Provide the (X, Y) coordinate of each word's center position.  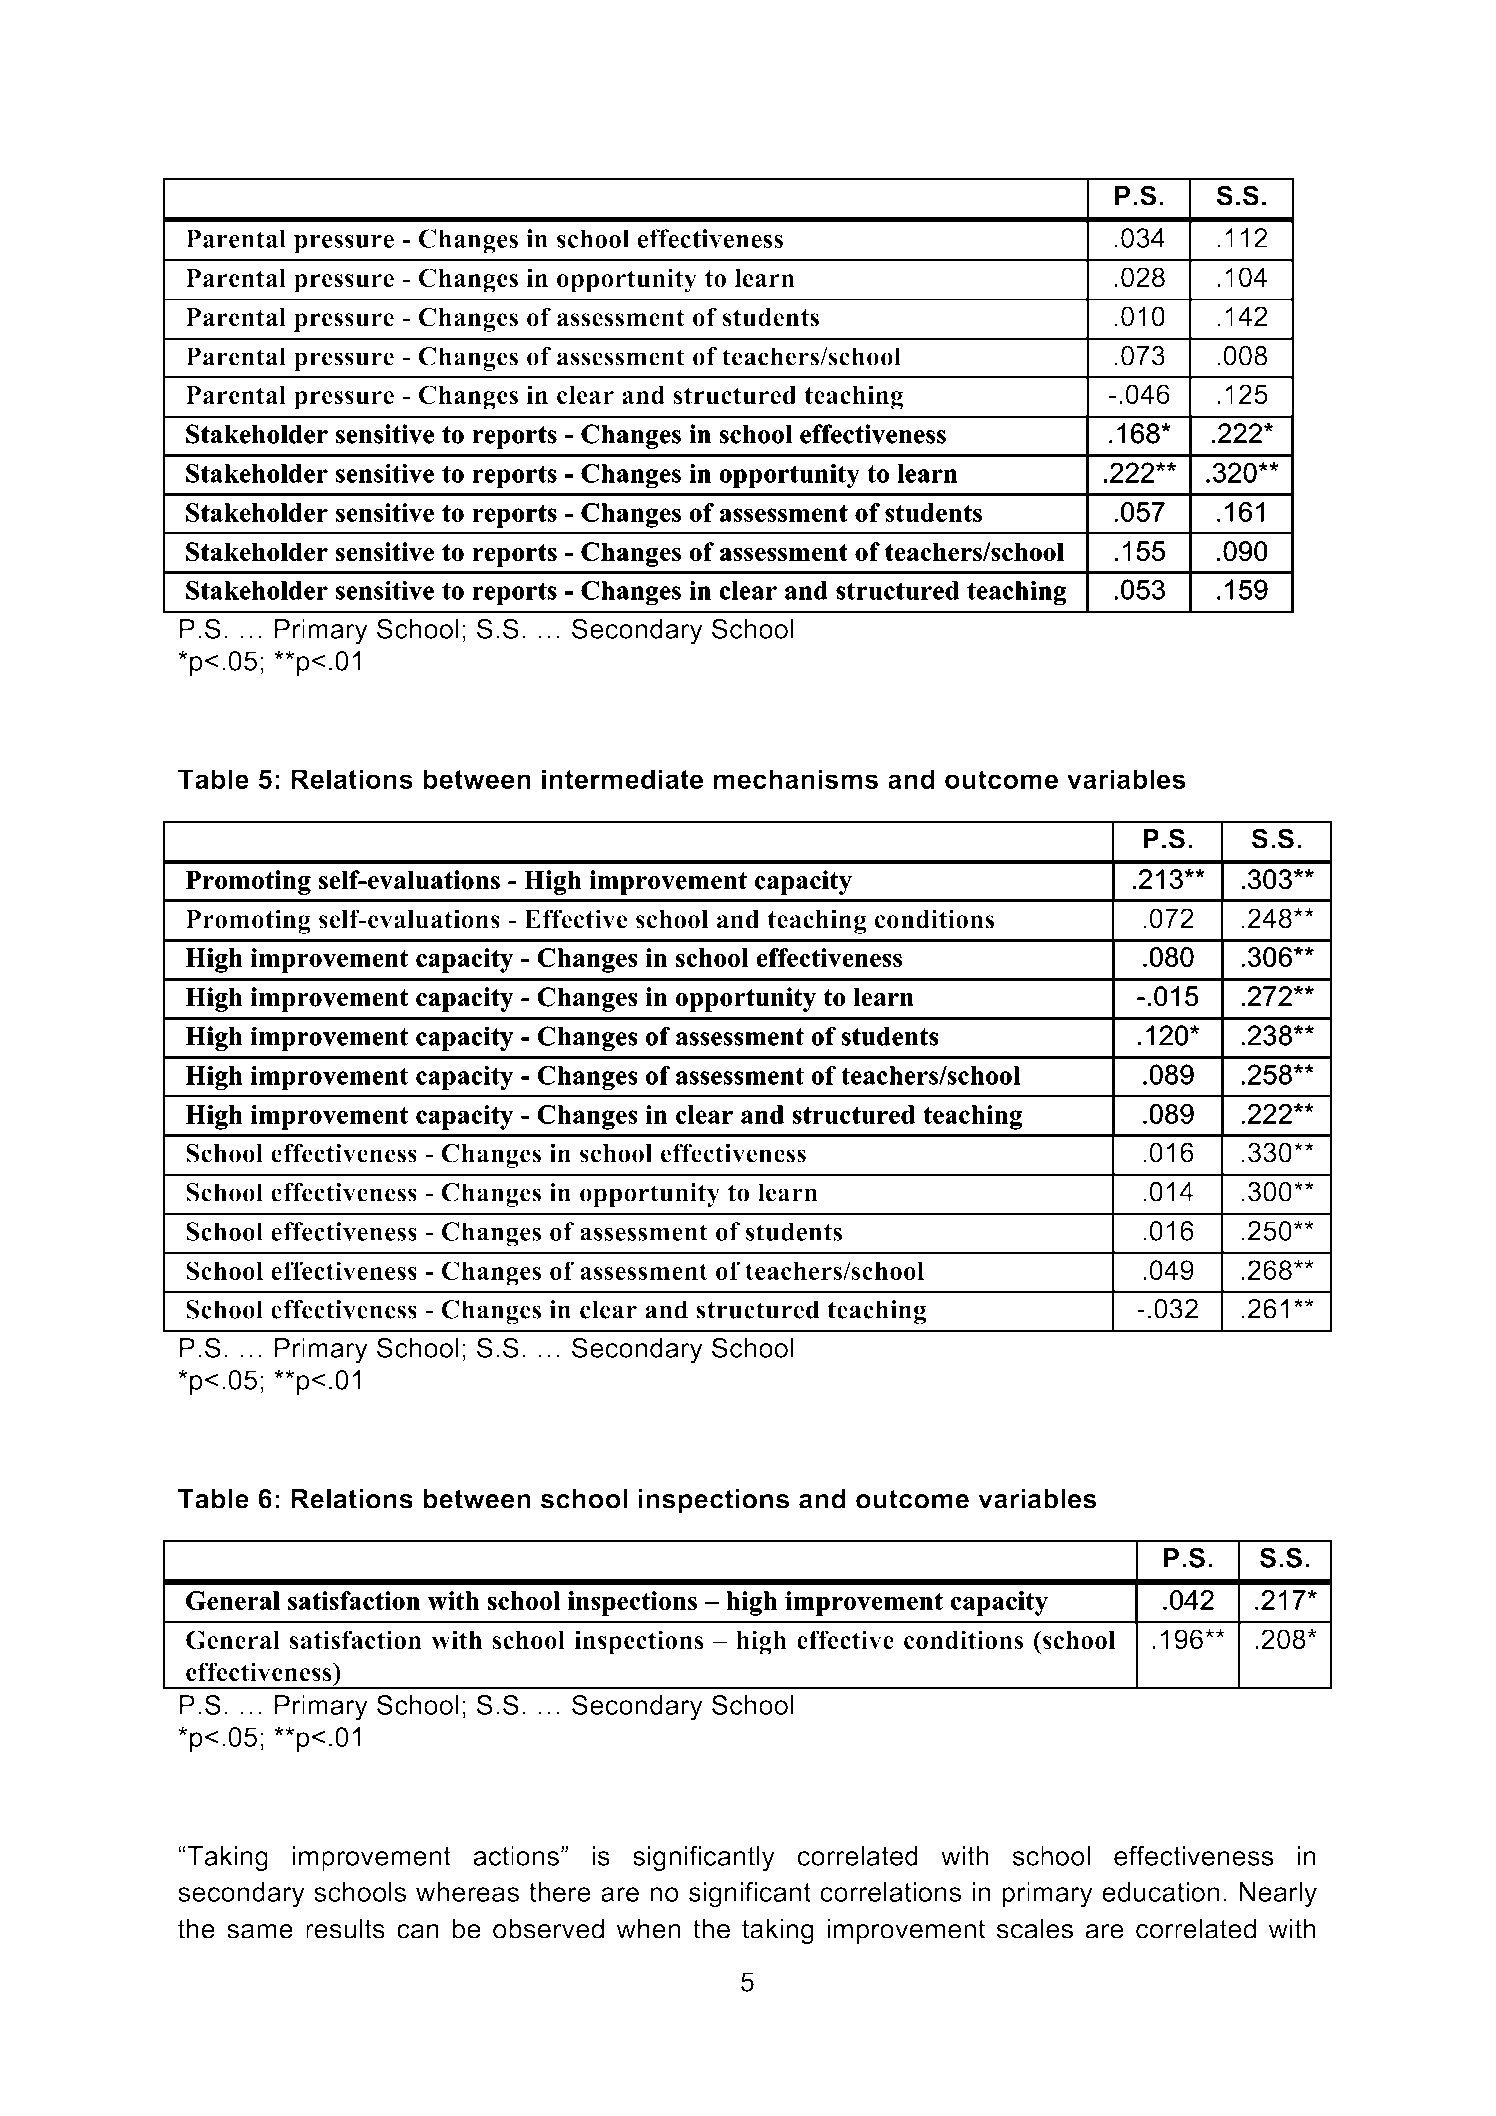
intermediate (622, 779)
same (260, 1931)
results (345, 1929)
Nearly (1278, 1895)
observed (548, 1929)
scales (1035, 1929)
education (1161, 1892)
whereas (467, 1892)
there (560, 1892)
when (648, 1929)
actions (516, 1856)
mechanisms (796, 779)
